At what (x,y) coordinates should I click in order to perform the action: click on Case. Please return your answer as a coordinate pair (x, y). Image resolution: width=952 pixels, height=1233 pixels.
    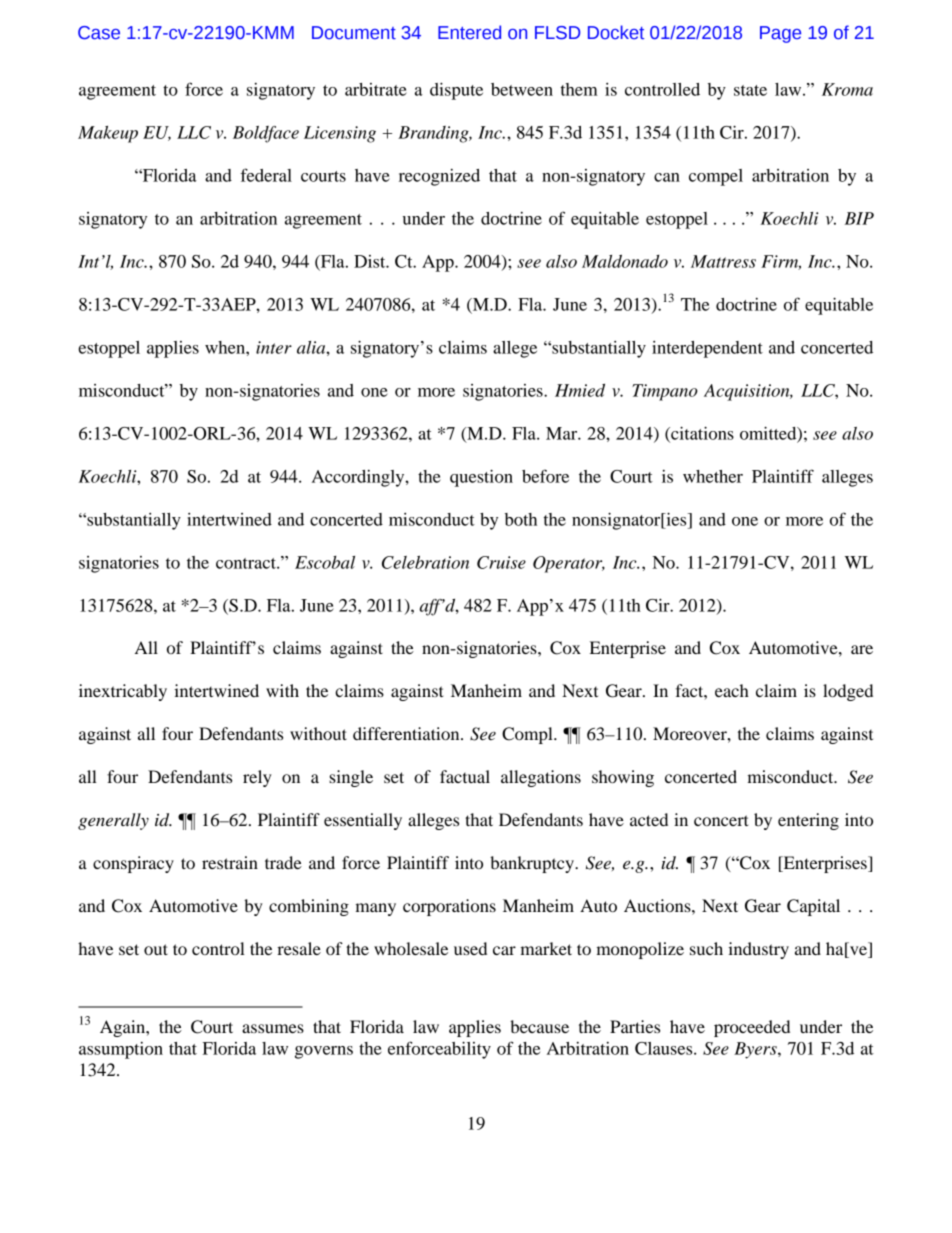
    Looking at the image, I should click on (99, 33).
